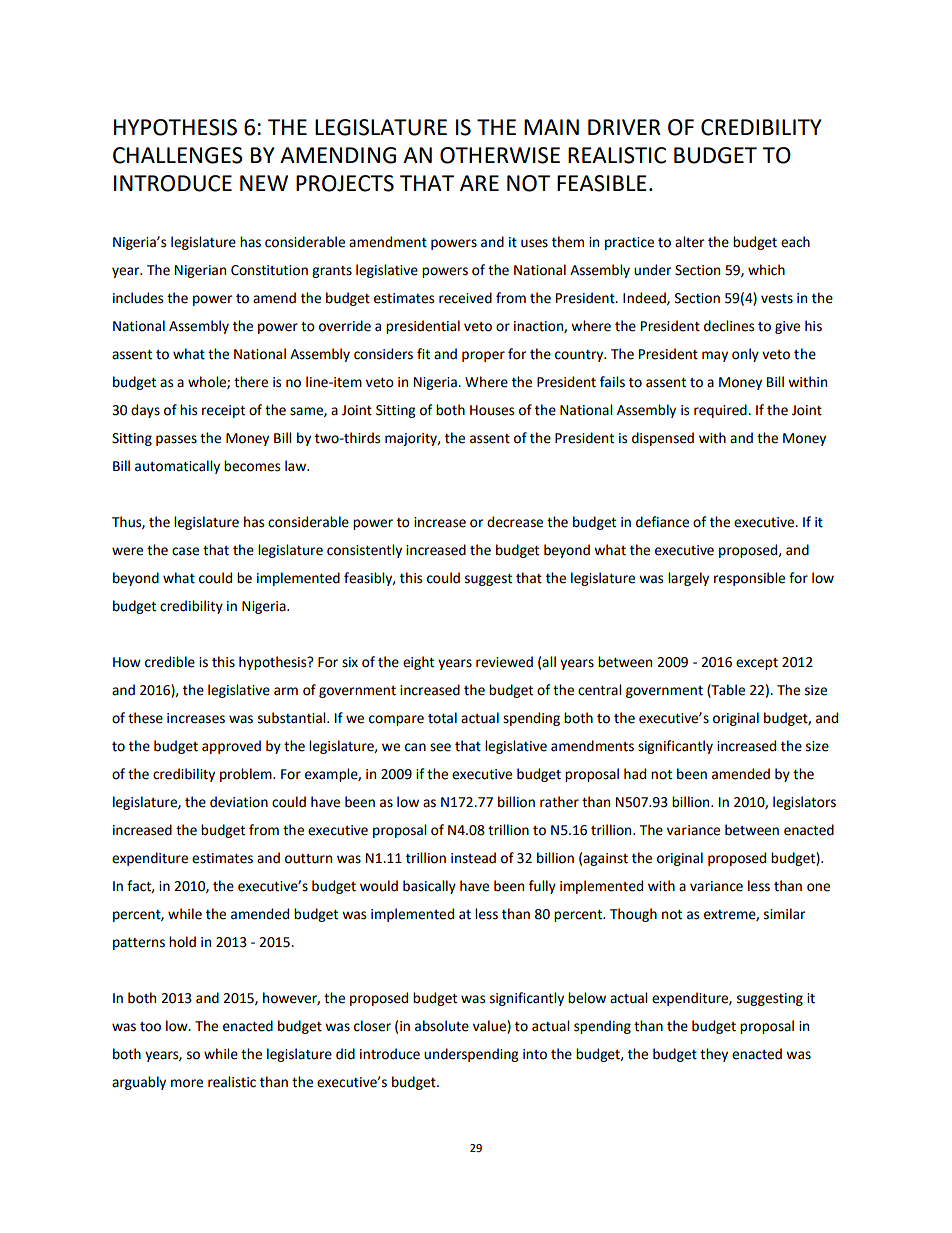  What do you see at coordinates (749, 579) in the screenshot?
I see `responsible` at bounding box center [749, 579].
